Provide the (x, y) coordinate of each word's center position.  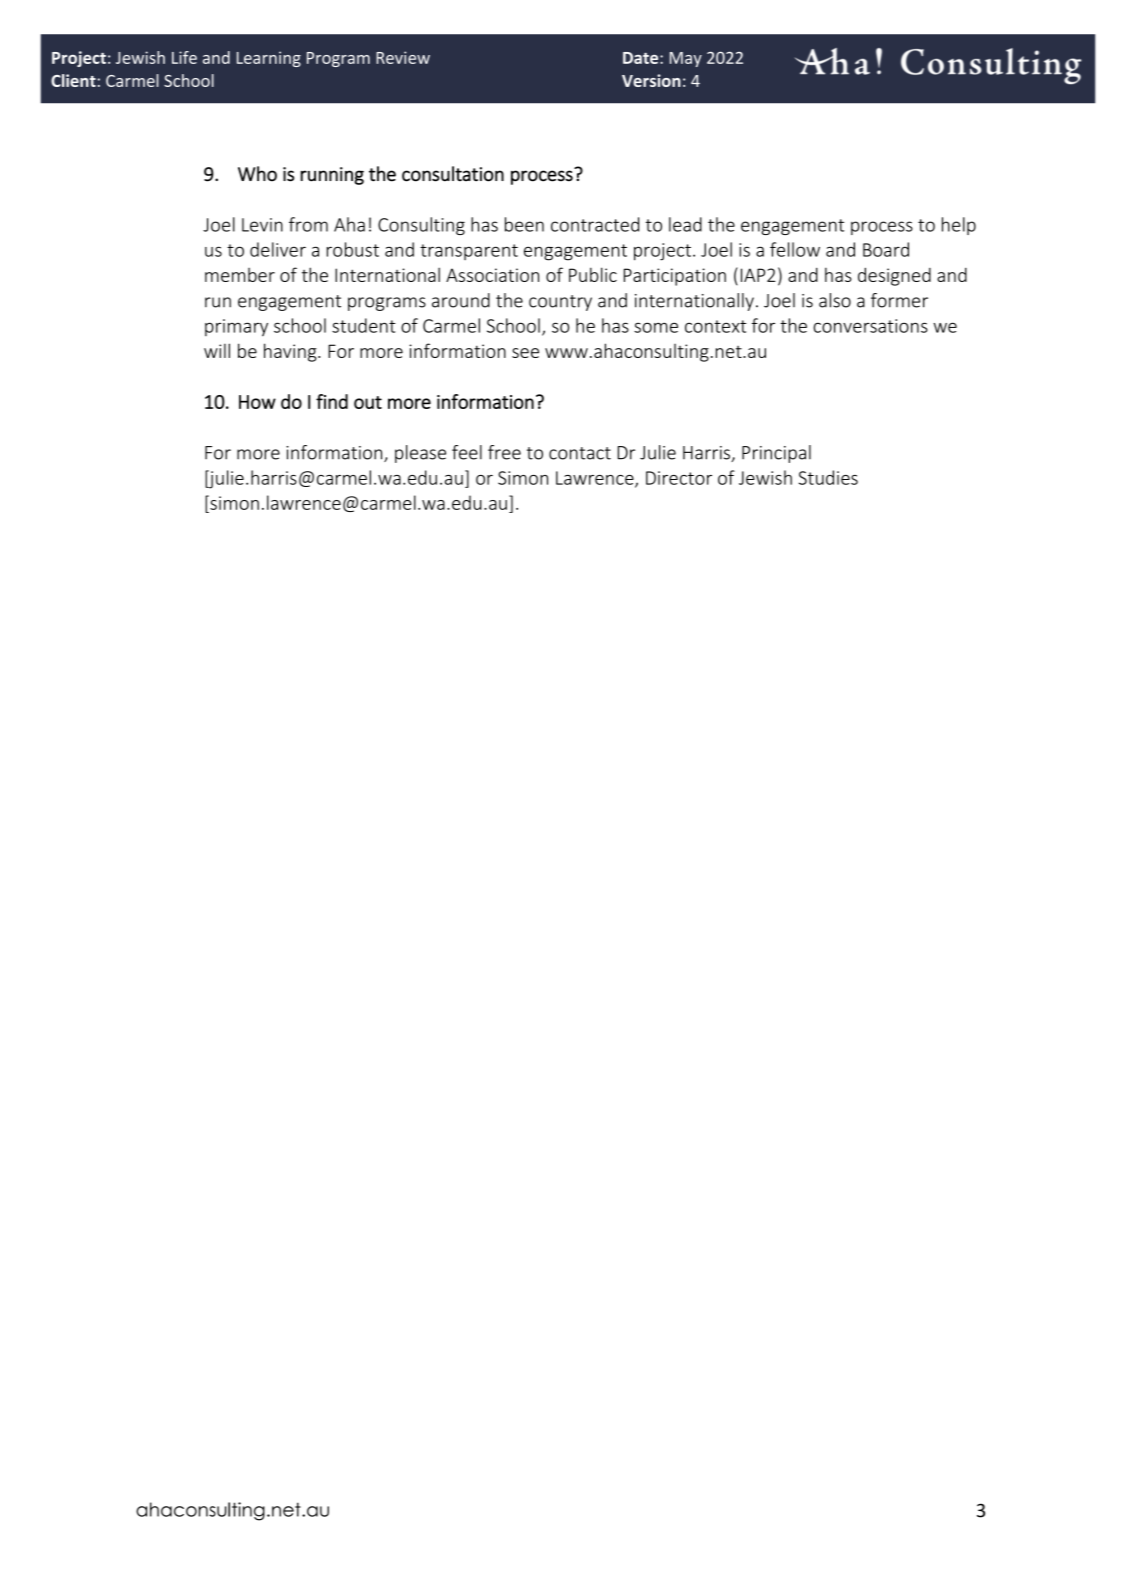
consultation (453, 174)
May (686, 59)
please (420, 454)
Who (257, 174)
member (240, 275)
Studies (828, 477)
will (217, 350)
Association (492, 275)
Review (403, 57)
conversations (871, 326)
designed (894, 276)
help (959, 226)
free (504, 452)
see (525, 353)
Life (184, 57)
